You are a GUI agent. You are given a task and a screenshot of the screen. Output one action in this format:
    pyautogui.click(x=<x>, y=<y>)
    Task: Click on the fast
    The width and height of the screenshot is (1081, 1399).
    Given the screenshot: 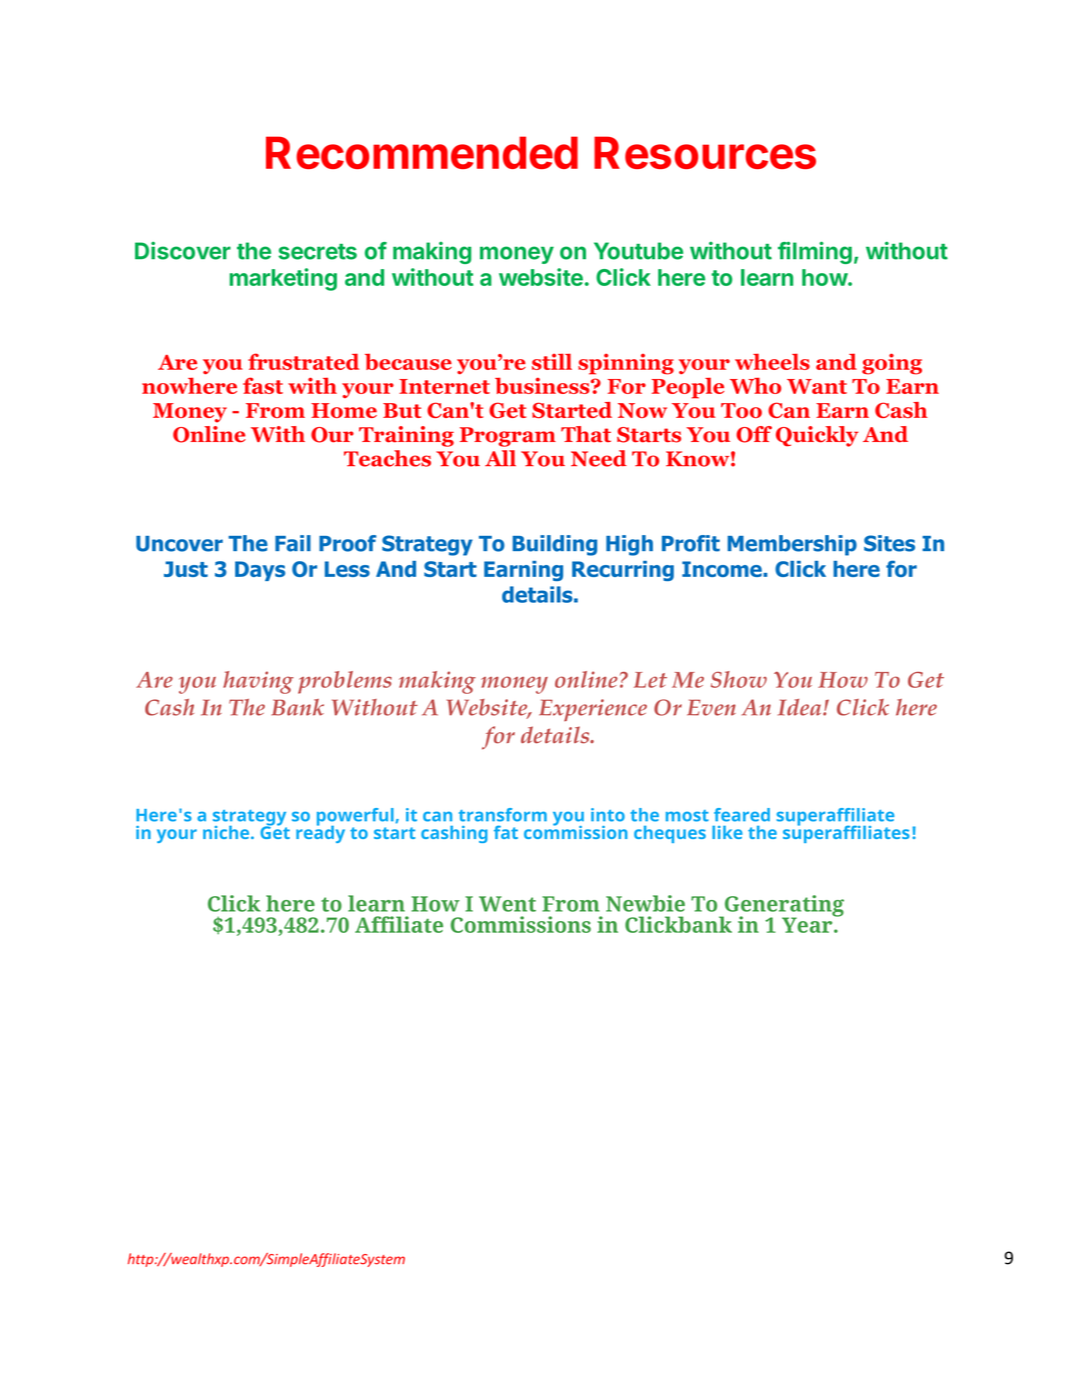 What is the action you would take?
    pyautogui.click(x=263, y=385)
